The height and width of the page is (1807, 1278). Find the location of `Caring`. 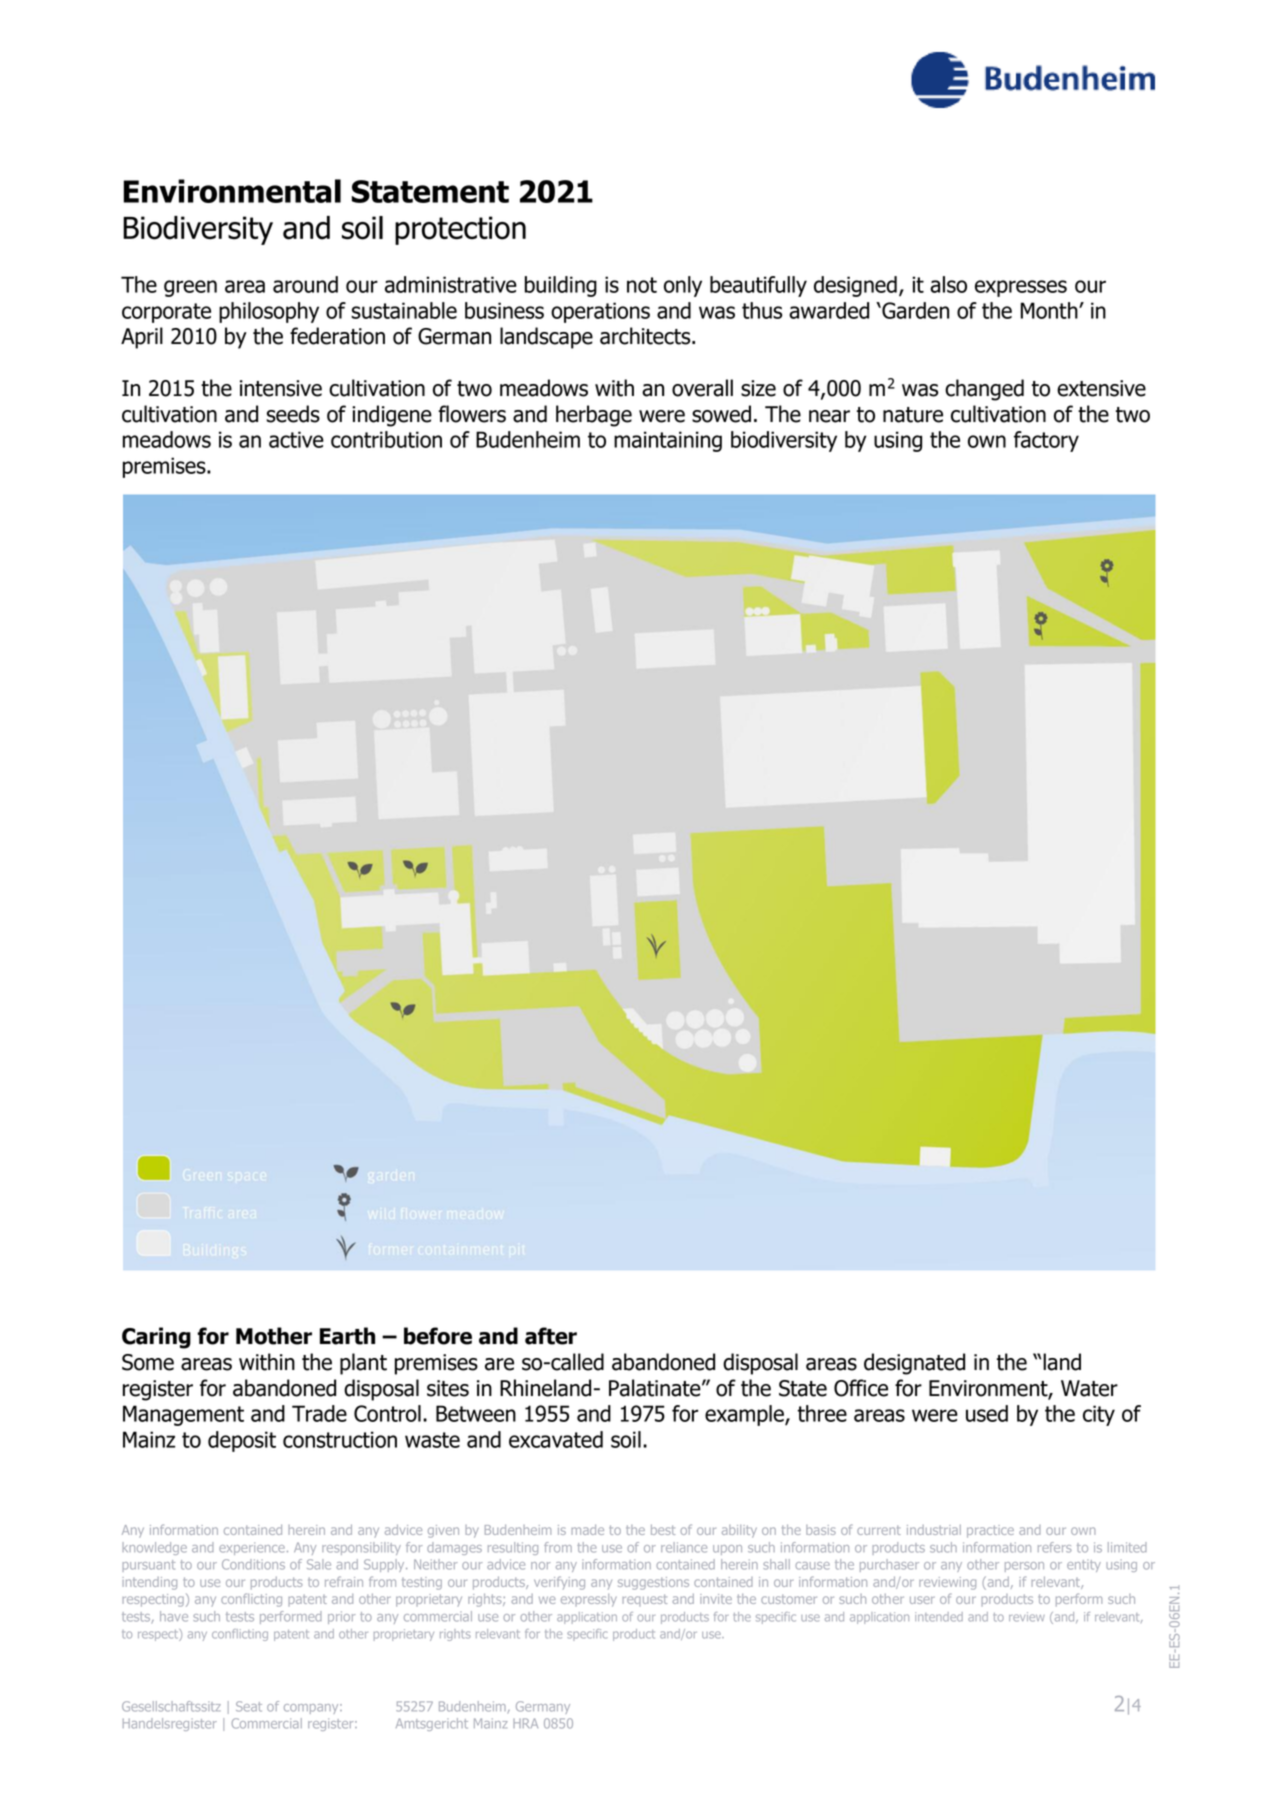

Caring is located at coordinates (156, 1338).
